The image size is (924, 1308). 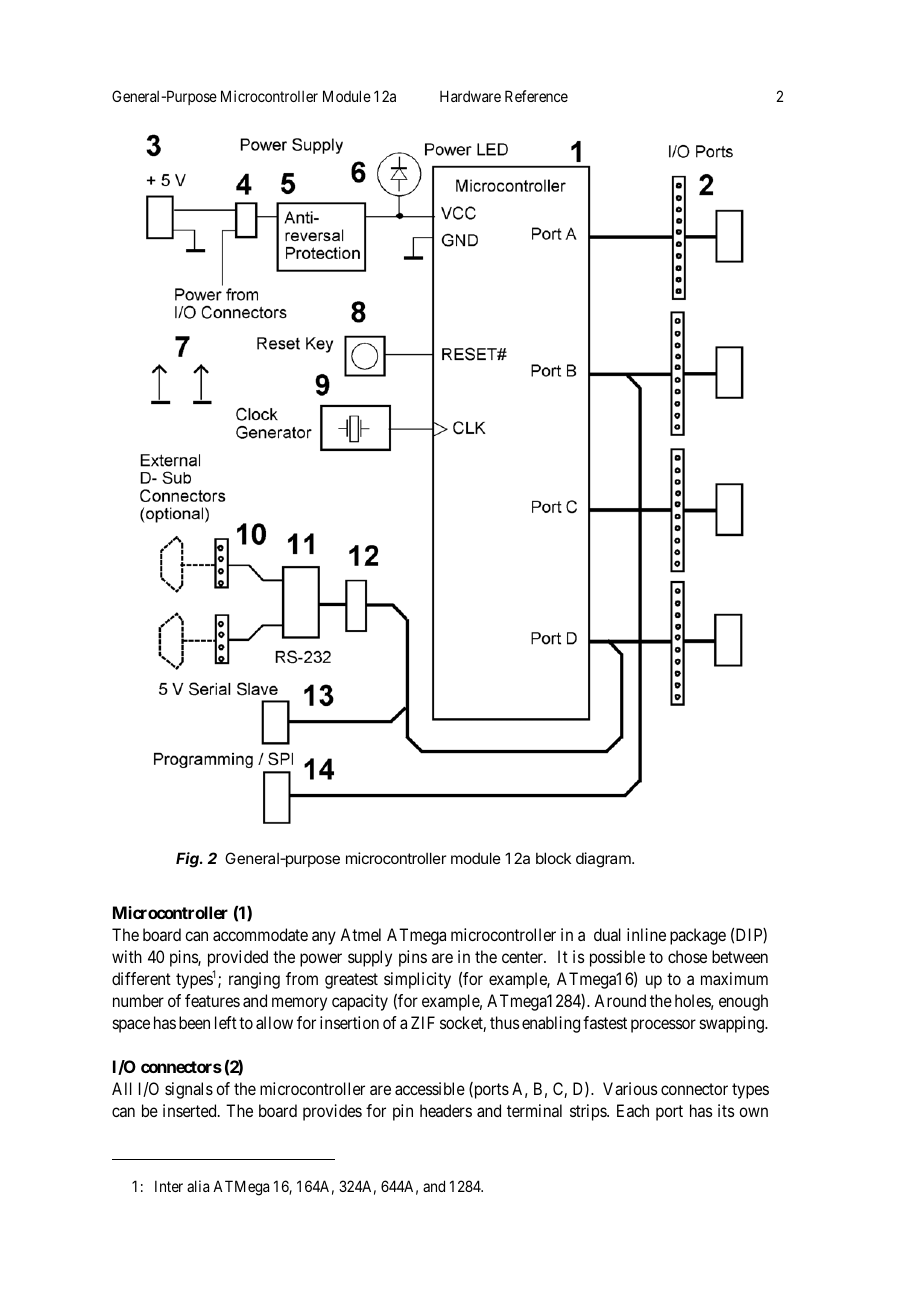 What do you see at coordinates (470, 96) in the screenshot?
I see `Hardware` at bounding box center [470, 96].
